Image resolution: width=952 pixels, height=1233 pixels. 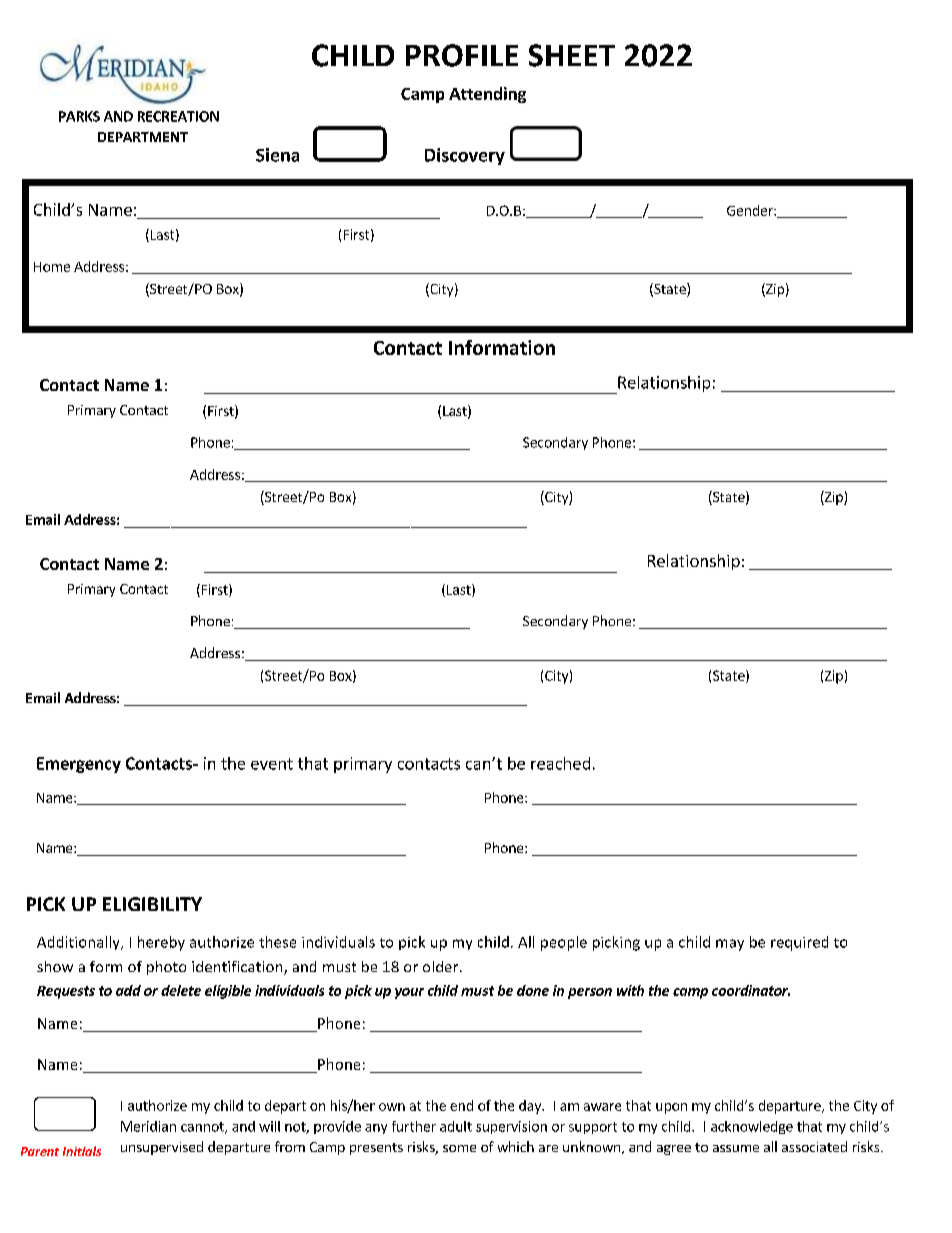 I want to click on older, so click(x=442, y=966).
